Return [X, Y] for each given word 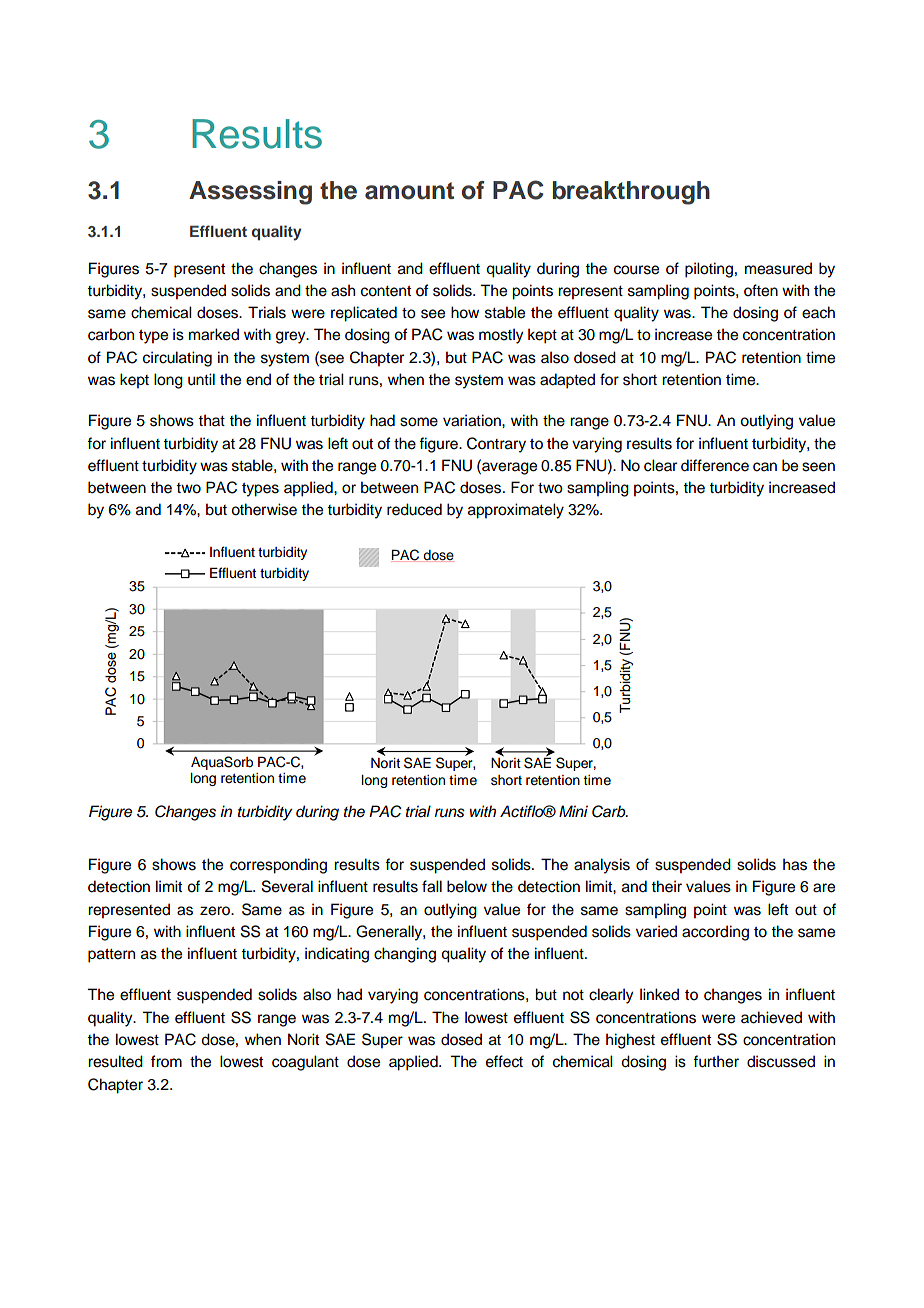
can [765, 467]
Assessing [250, 193]
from [166, 1061]
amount [409, 191]
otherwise [264, 509]
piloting [709, 270]
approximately [516, 511]
